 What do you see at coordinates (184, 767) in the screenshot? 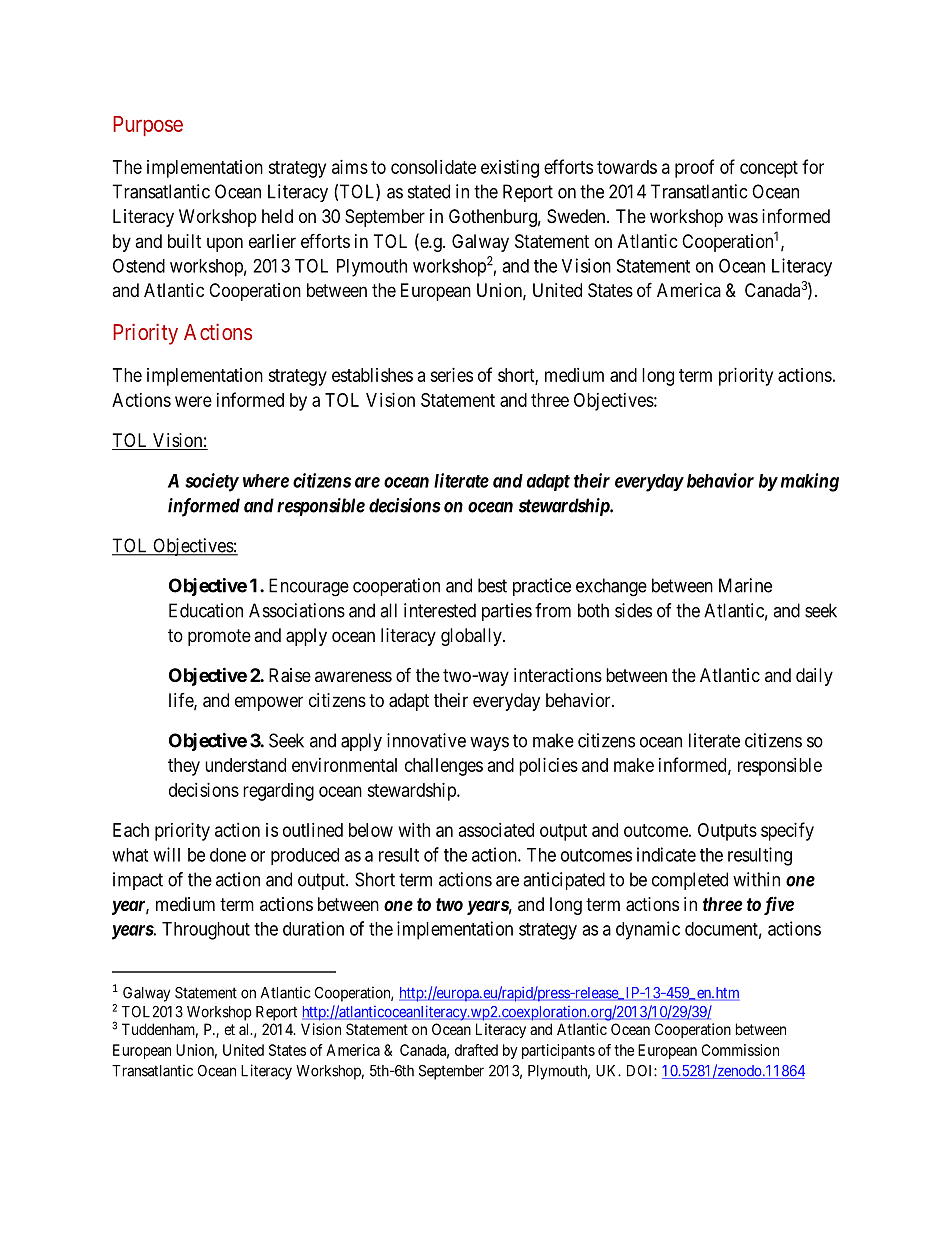
I see `they` at bounding box center [184, 767].
